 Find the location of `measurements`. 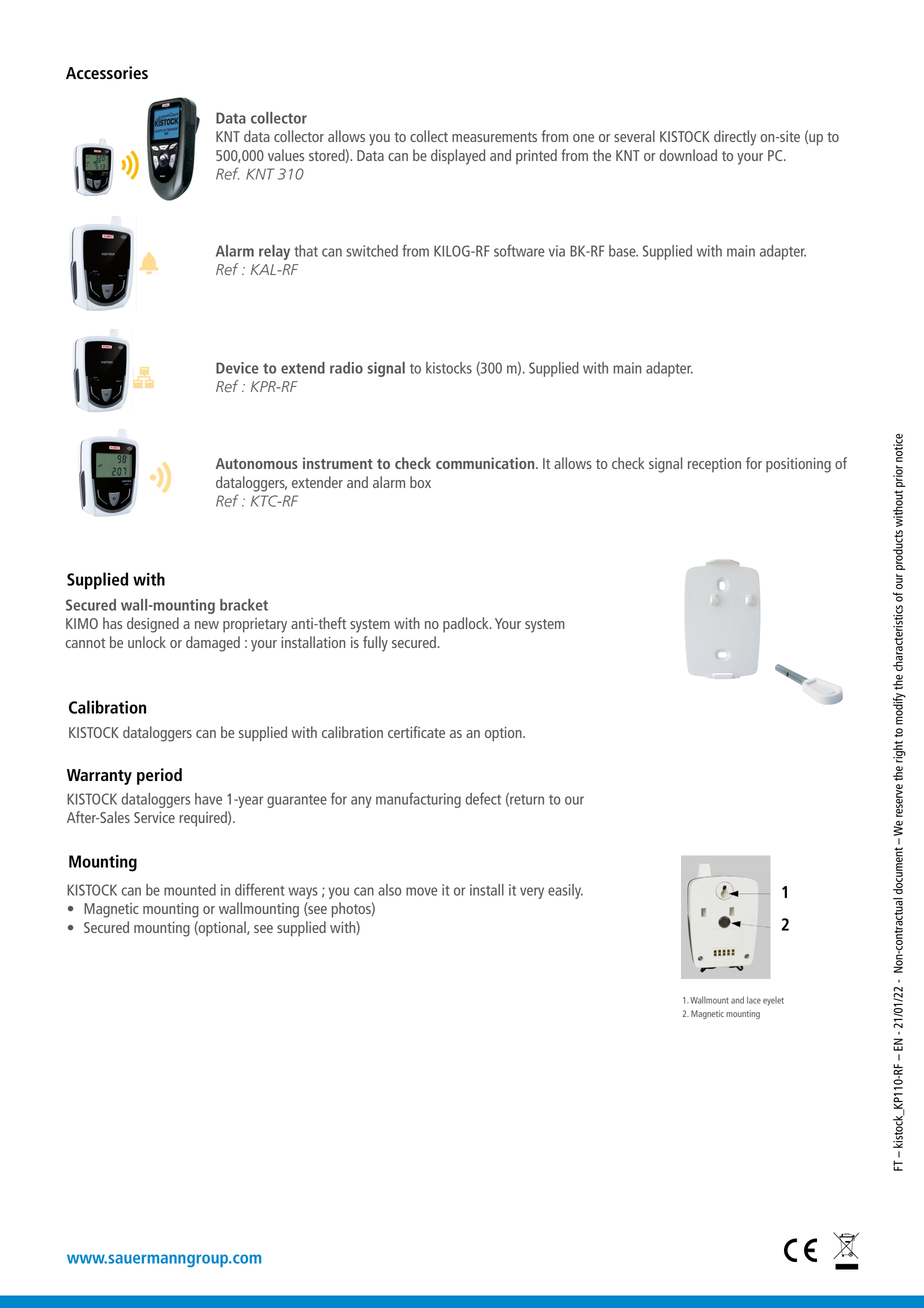

measurements is located at coordinates (494, 137).
